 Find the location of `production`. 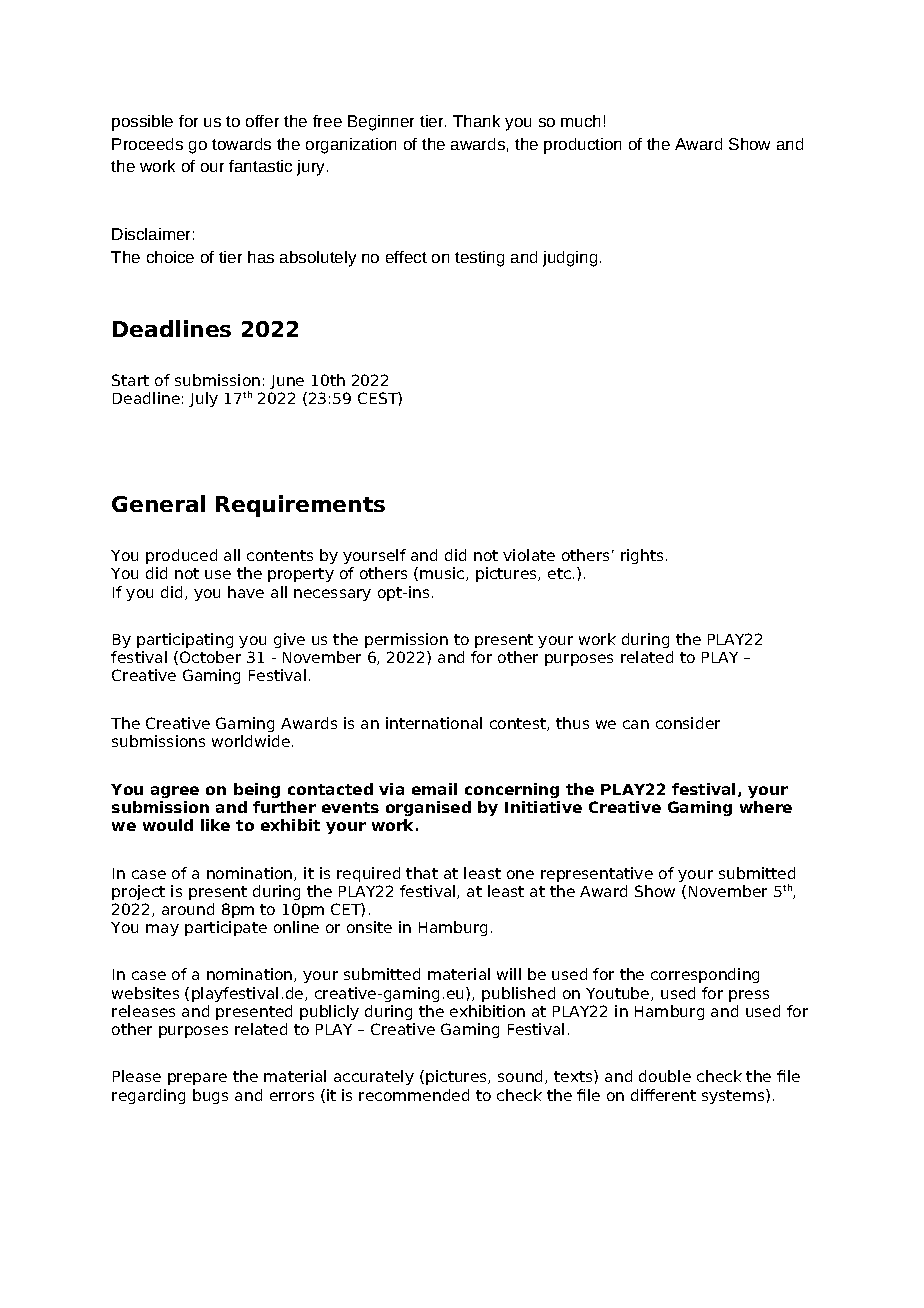

production is located at coordinates (582, 146).
